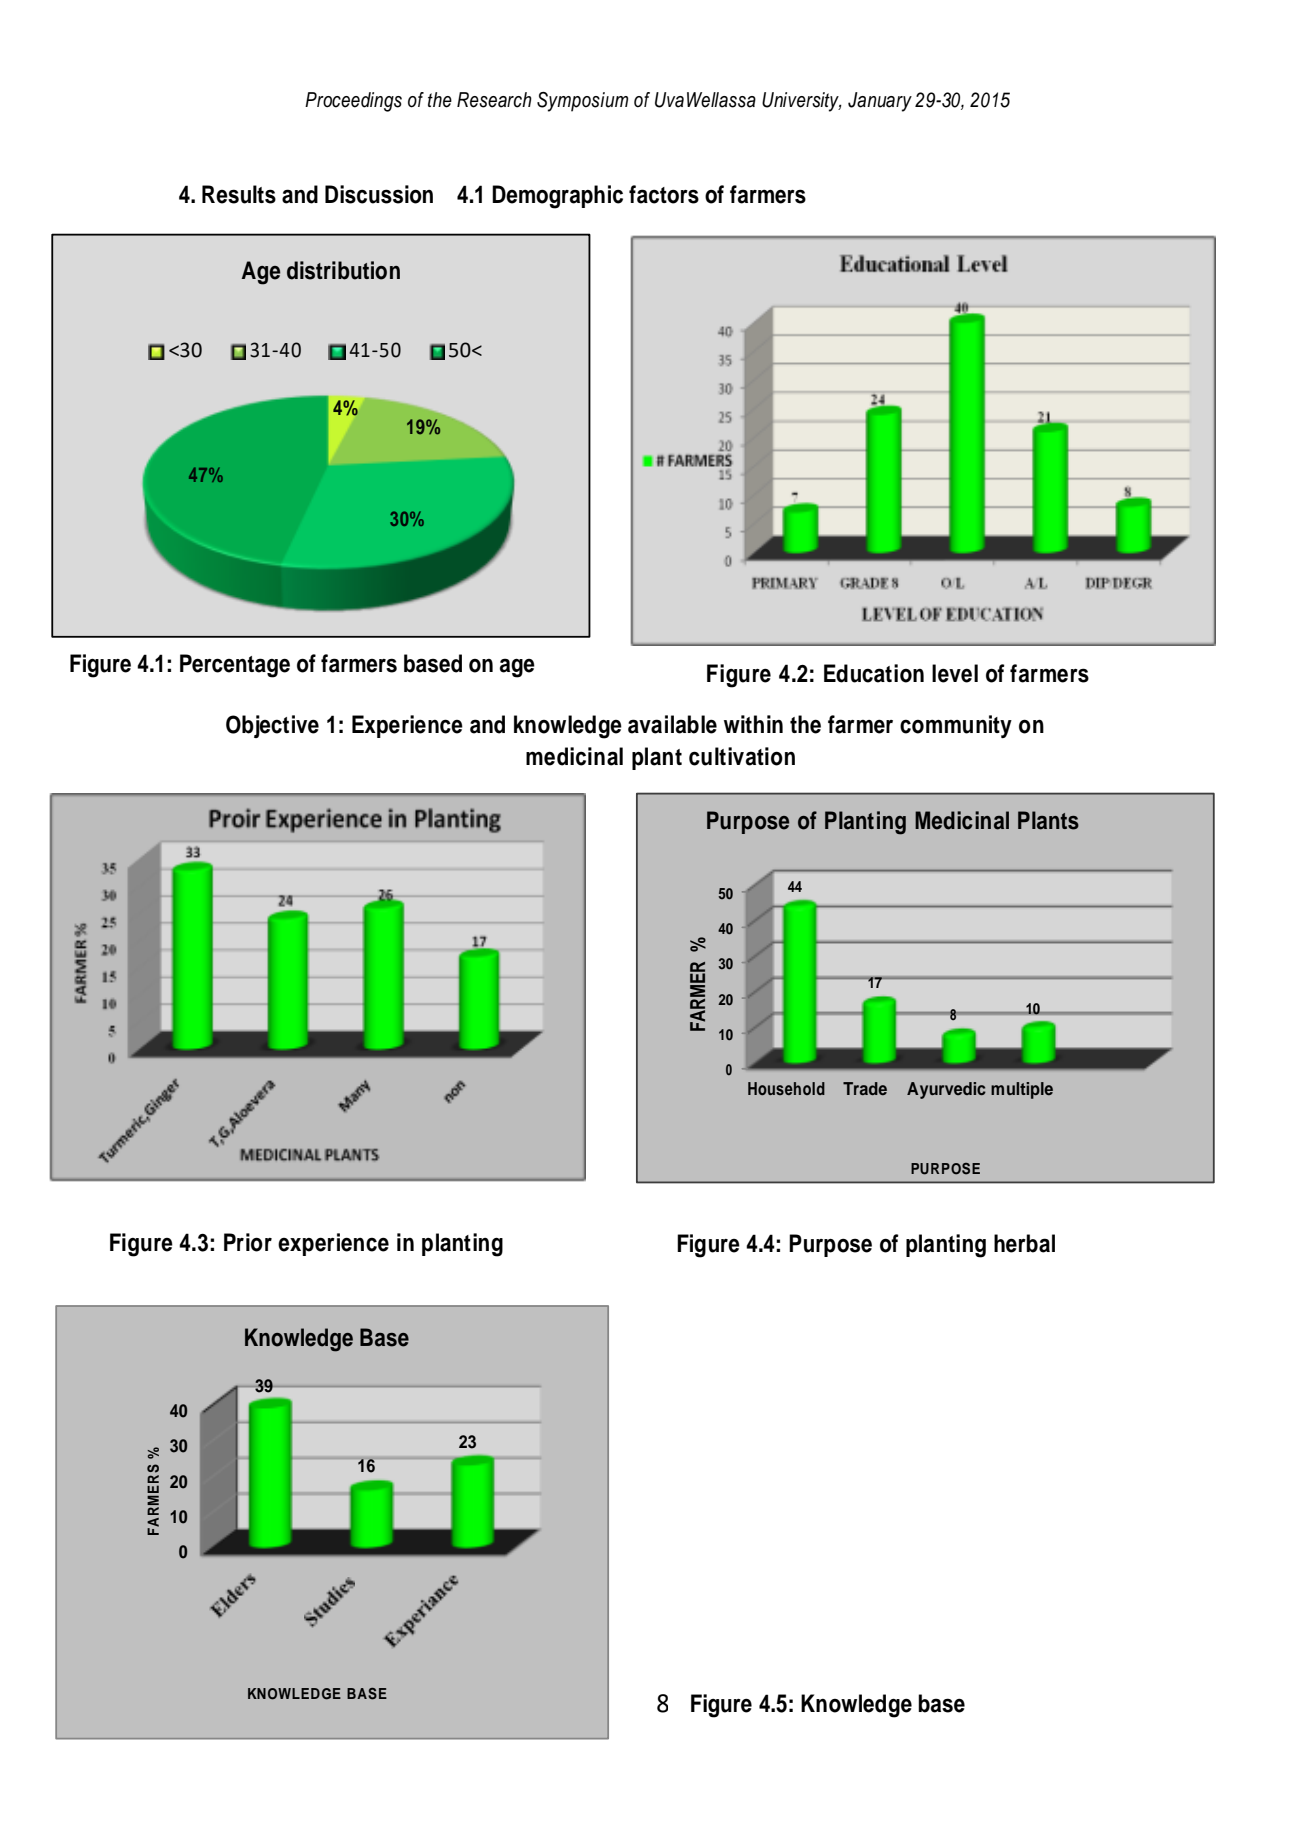  What do you see at coordinates (786, 1088) in the screenshot?
I see `Household` at bounding box center [786, 1088].
